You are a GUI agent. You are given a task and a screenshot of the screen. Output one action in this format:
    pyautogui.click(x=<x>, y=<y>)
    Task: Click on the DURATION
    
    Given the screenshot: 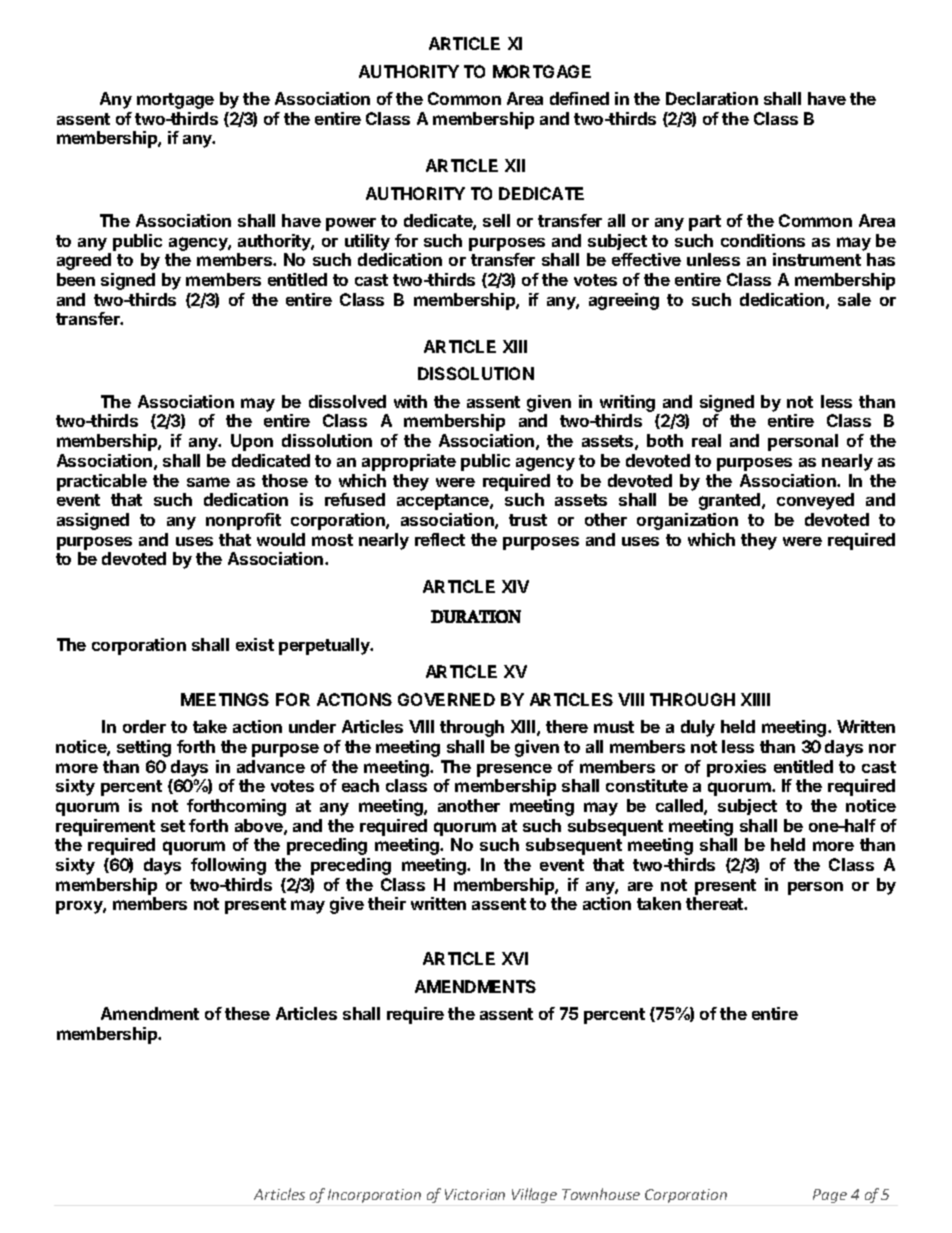 What is the action you would take?
    pyautogui.click(x=476, y=616)
